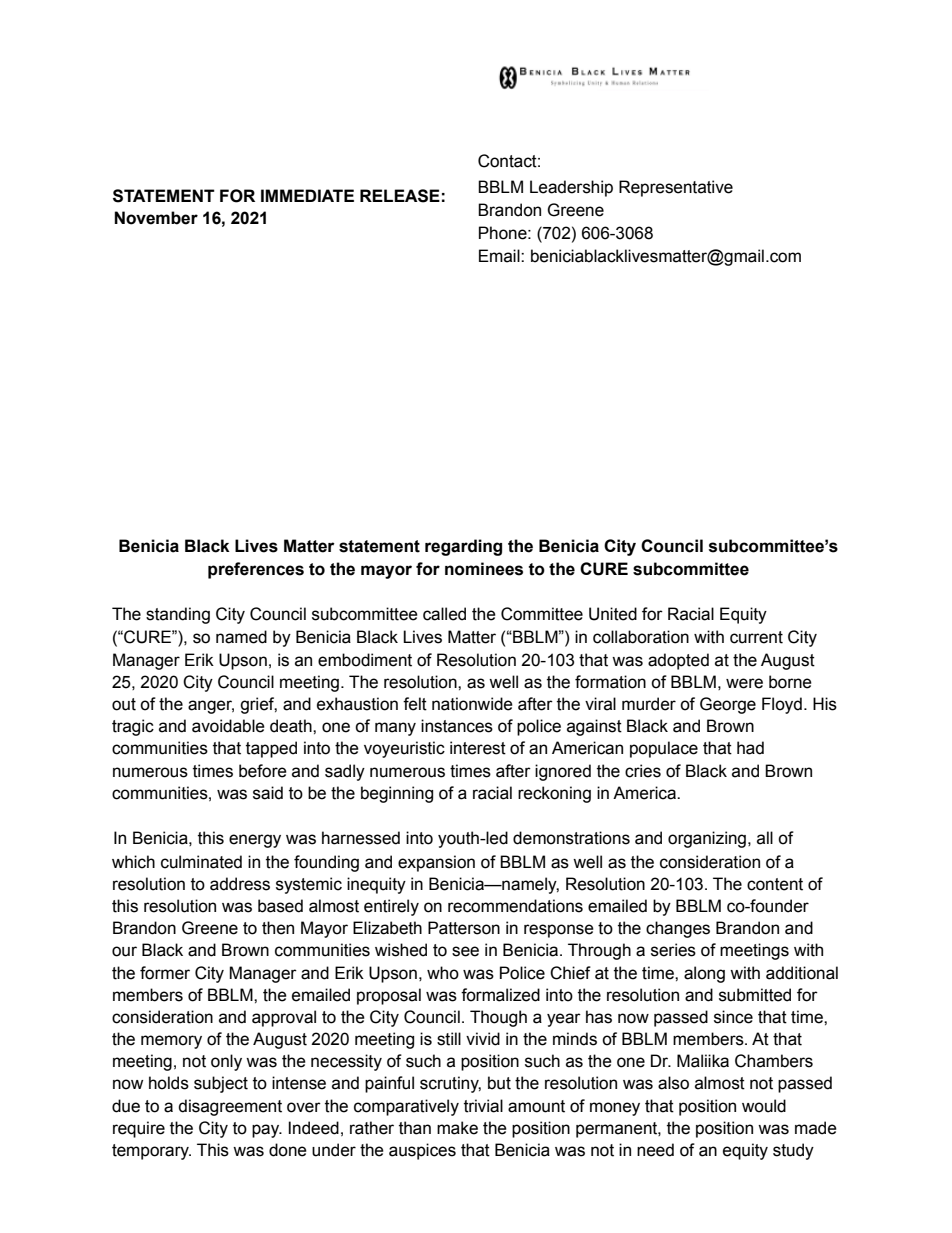 The width and height of the image is (952, 1233). I want to click on Representative, so click(676, 188).
